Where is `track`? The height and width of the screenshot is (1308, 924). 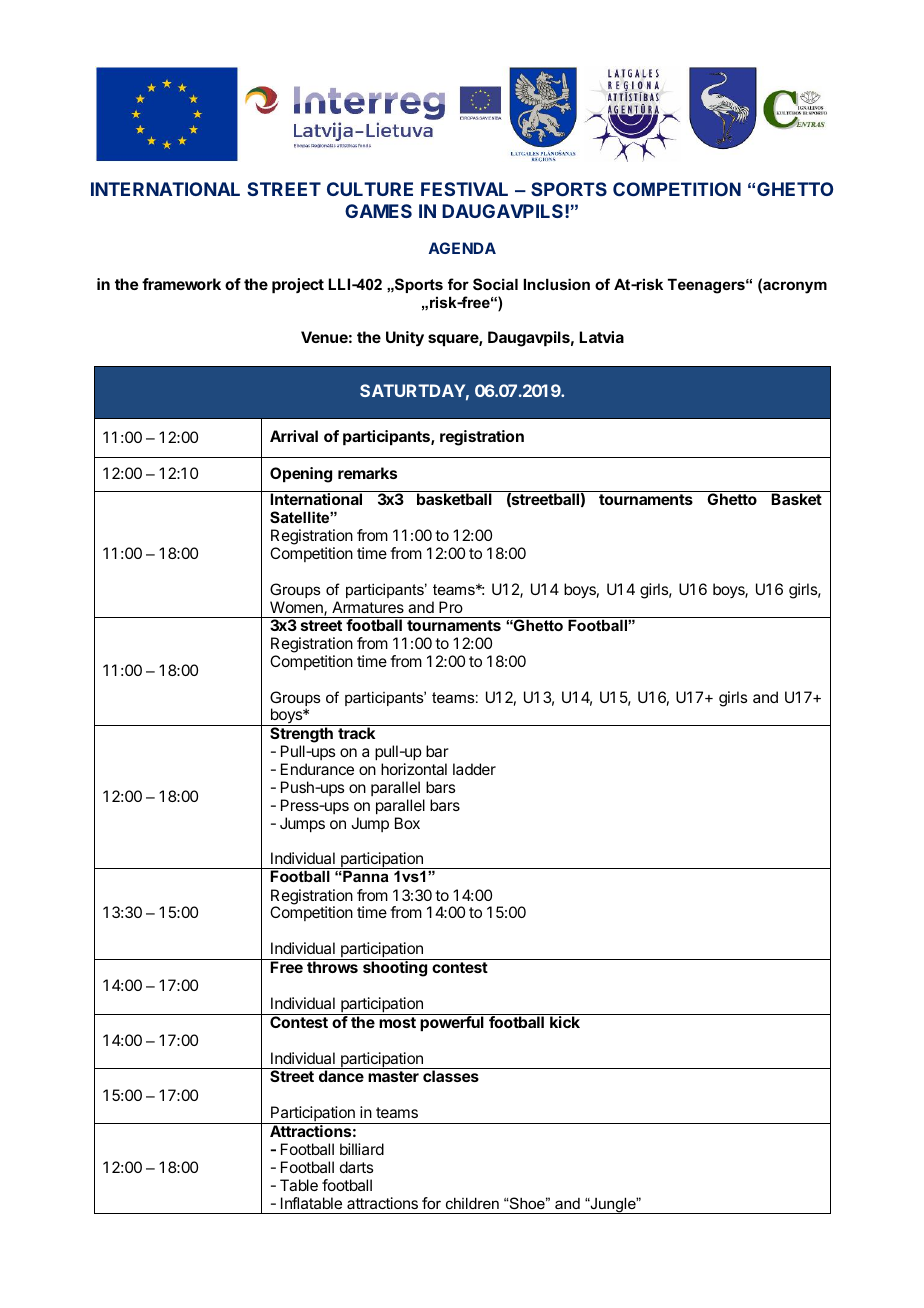
track is located at coordinates (356, 733).
